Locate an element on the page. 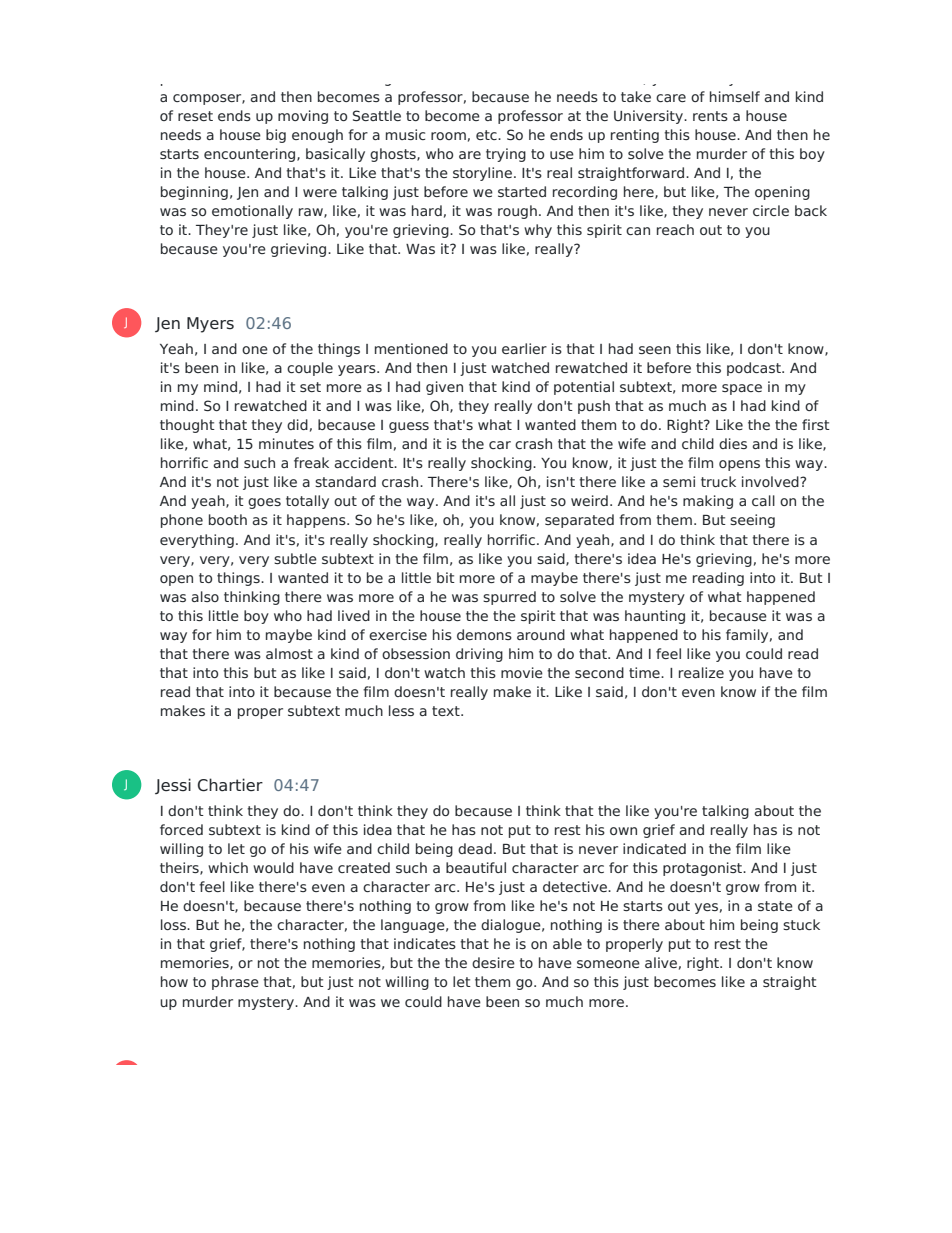 Image resolution: width=952 pixels, height=1233 pixels. movie is located at coordinates (522, 672).
